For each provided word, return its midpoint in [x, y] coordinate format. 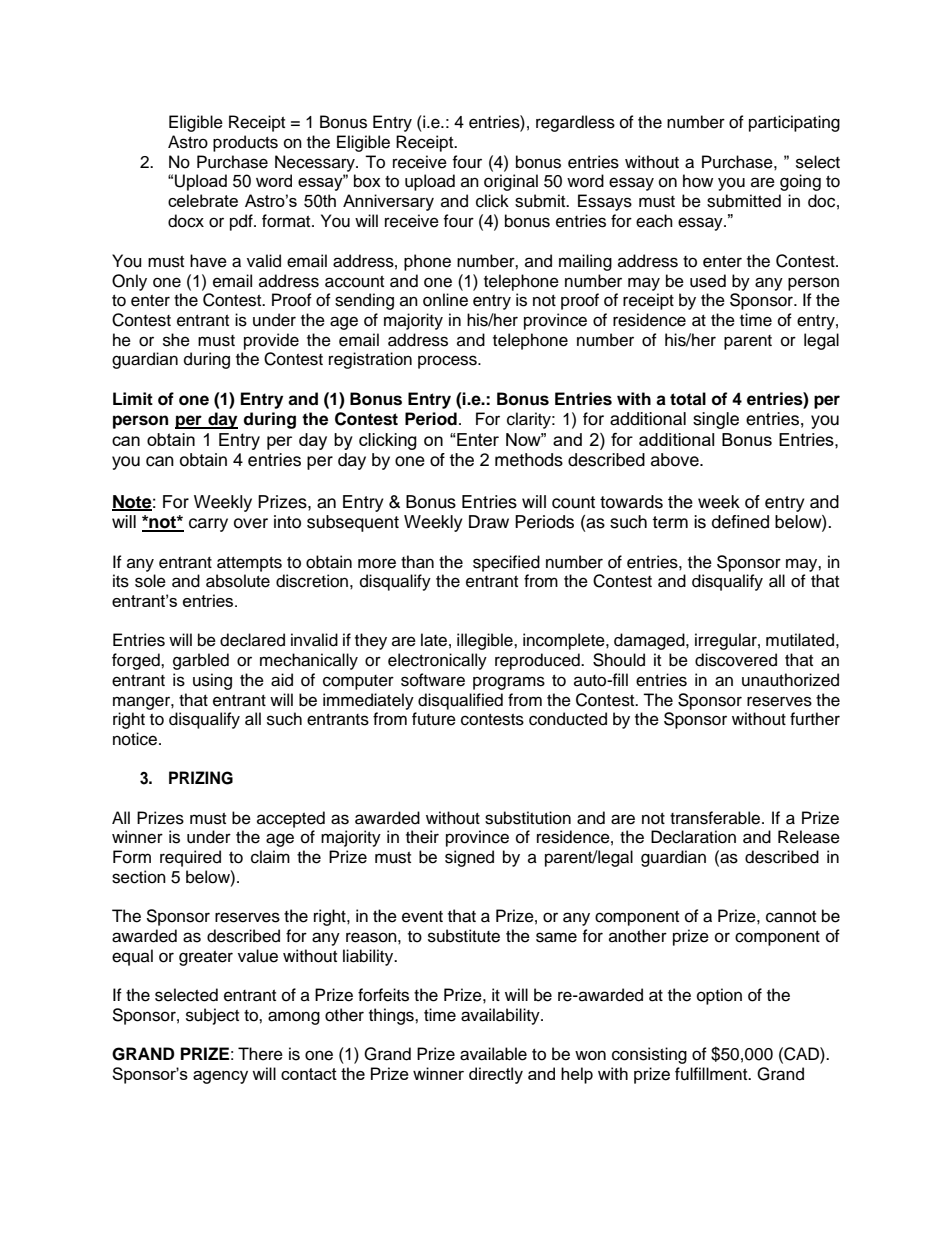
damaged [650, 641]
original [511, 182]
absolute [238, 581]
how [698, 181]
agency [220, 1077]
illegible [486, 641]
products [245, 143]
